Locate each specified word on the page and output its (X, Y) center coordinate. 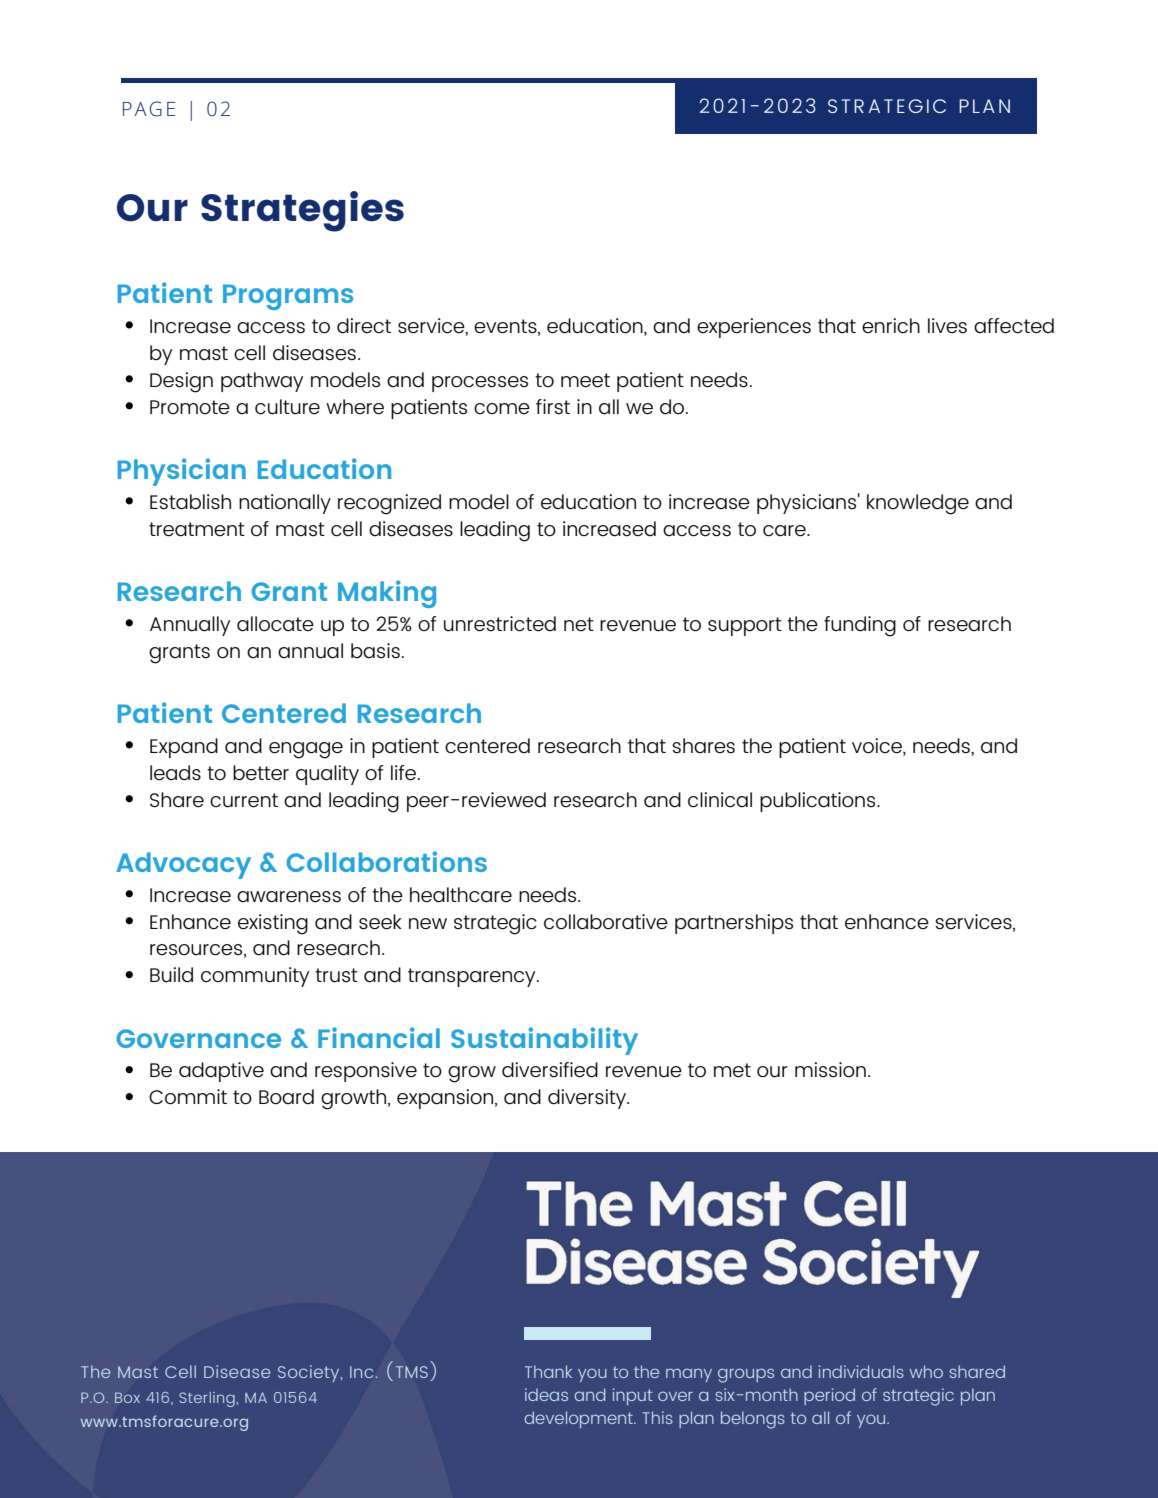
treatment (197, 529)
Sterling (208, 1399)
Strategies (302, 211)
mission (830, 1070)
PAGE (149, 109)
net (579, 624)
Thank (548, 1371)
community (255, 977)
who (926, 1371)
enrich (891, 325)
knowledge (918, 504)
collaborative (606, 922)
